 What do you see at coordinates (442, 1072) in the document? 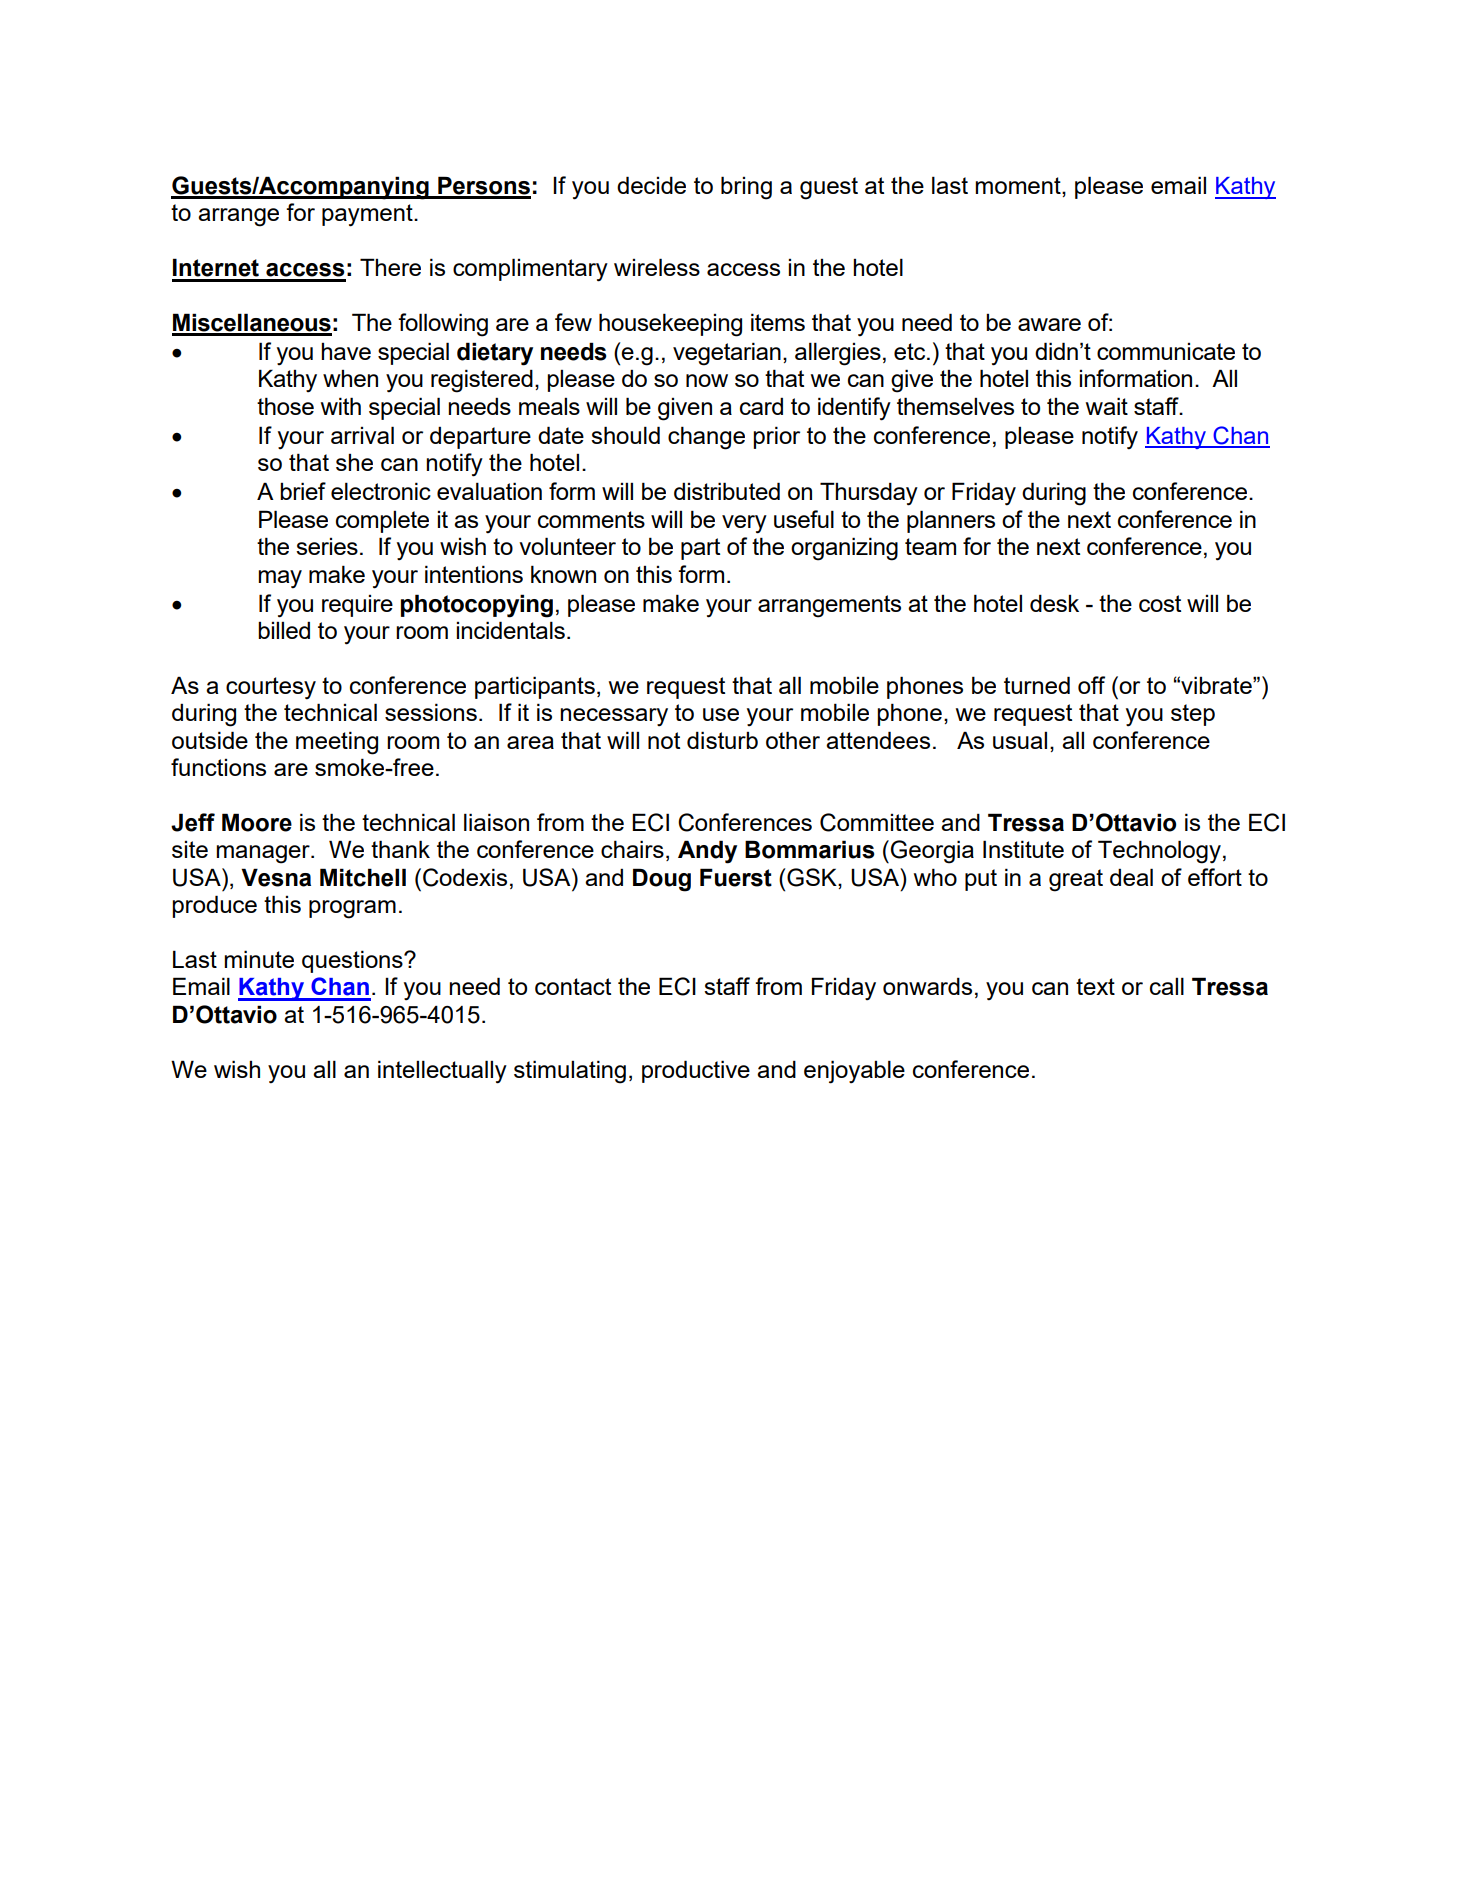
I see `intellectually` at bounding box center [442, 1072].
